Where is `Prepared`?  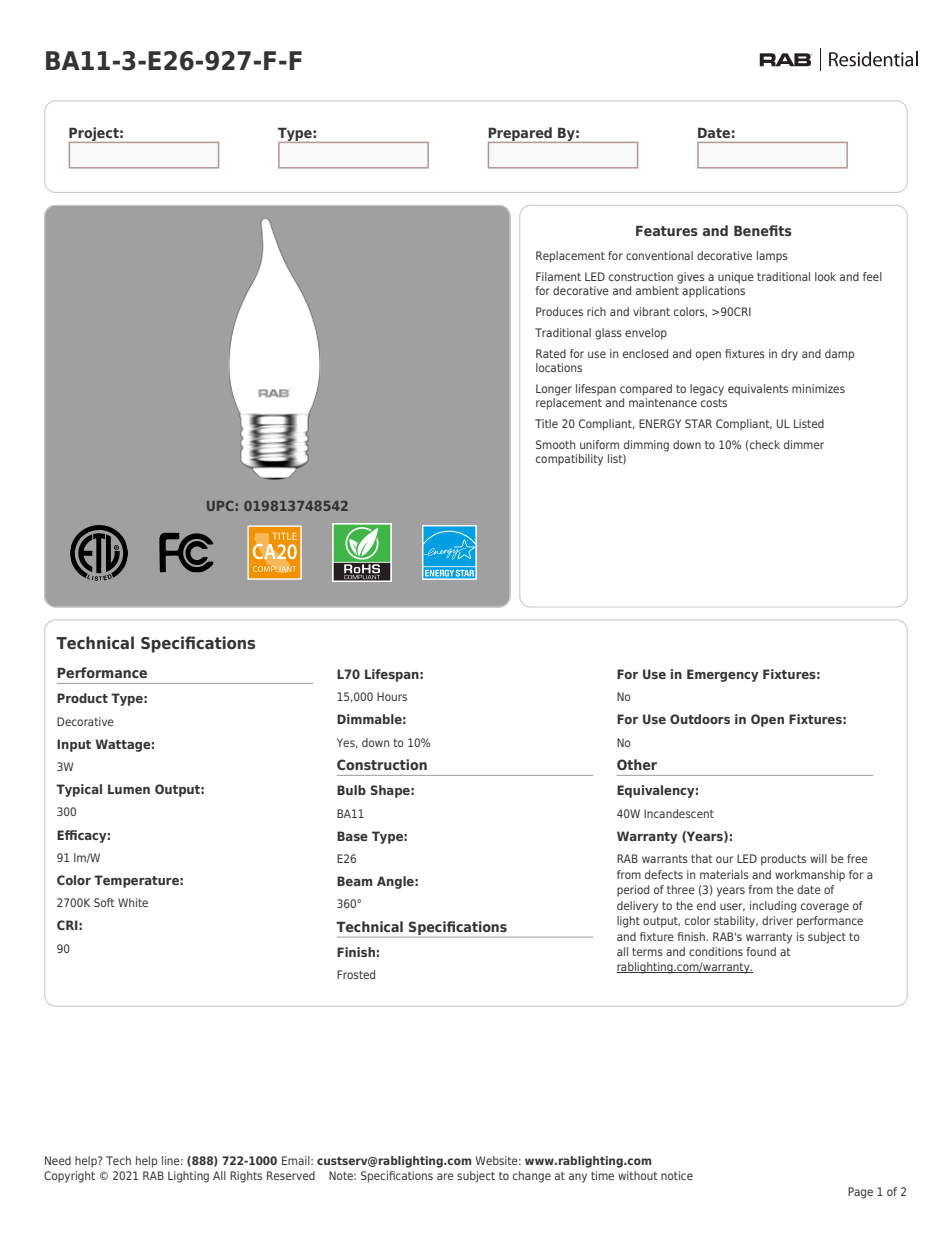 Prepared is located at coordinates (521, 135).
